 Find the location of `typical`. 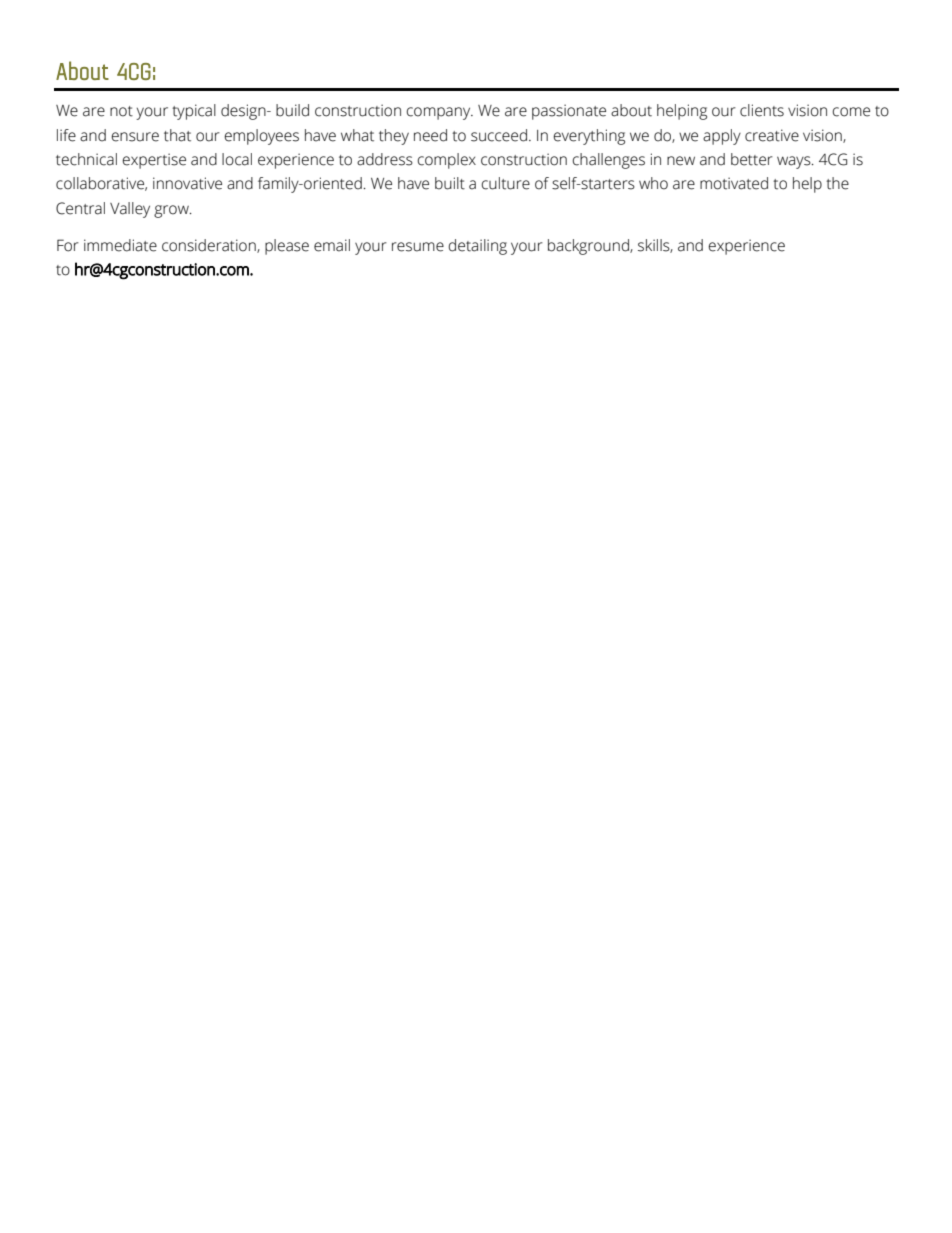

typical is located at coordinates (194, 112).
